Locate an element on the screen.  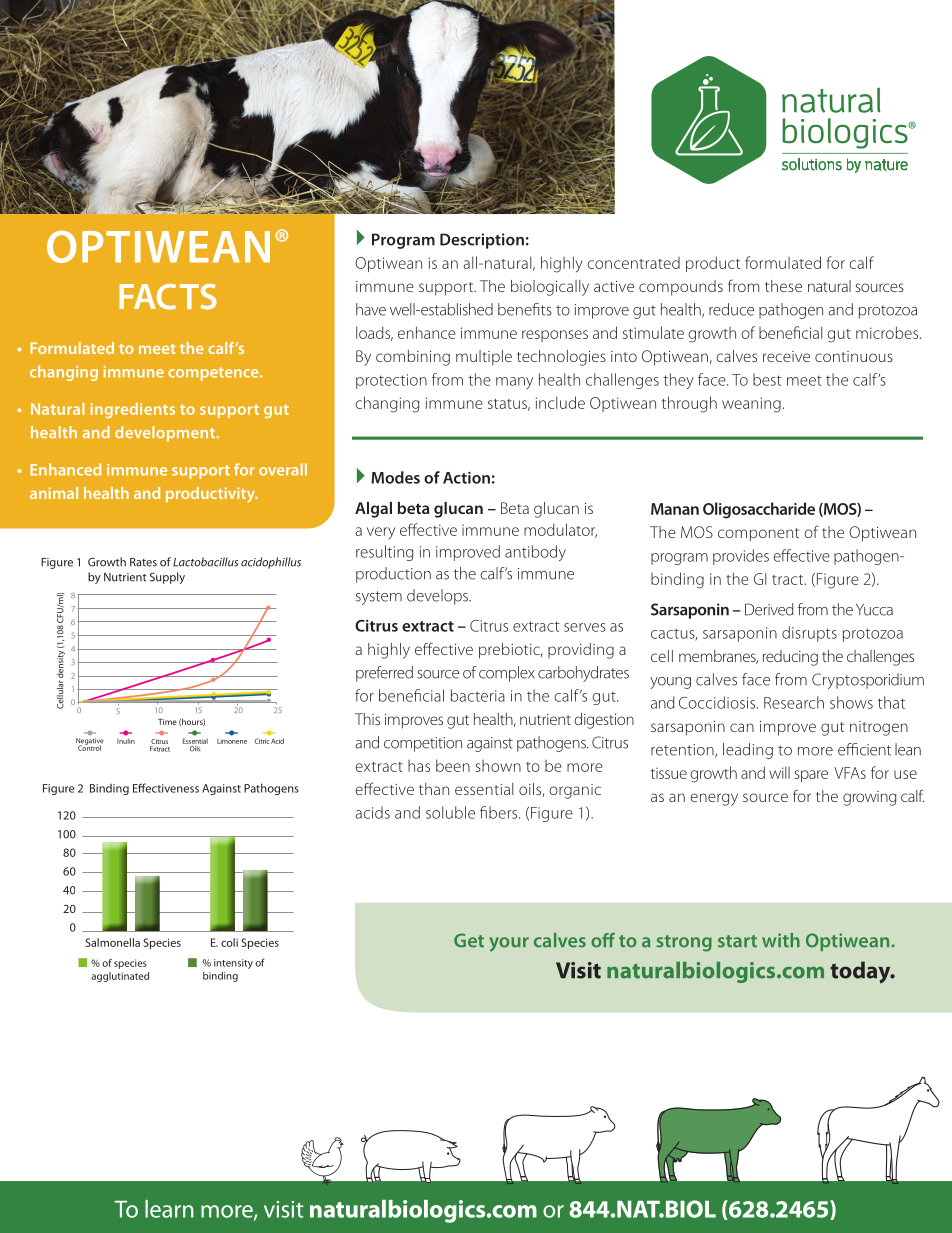
FACTS is located at coordinates (168, 297).
